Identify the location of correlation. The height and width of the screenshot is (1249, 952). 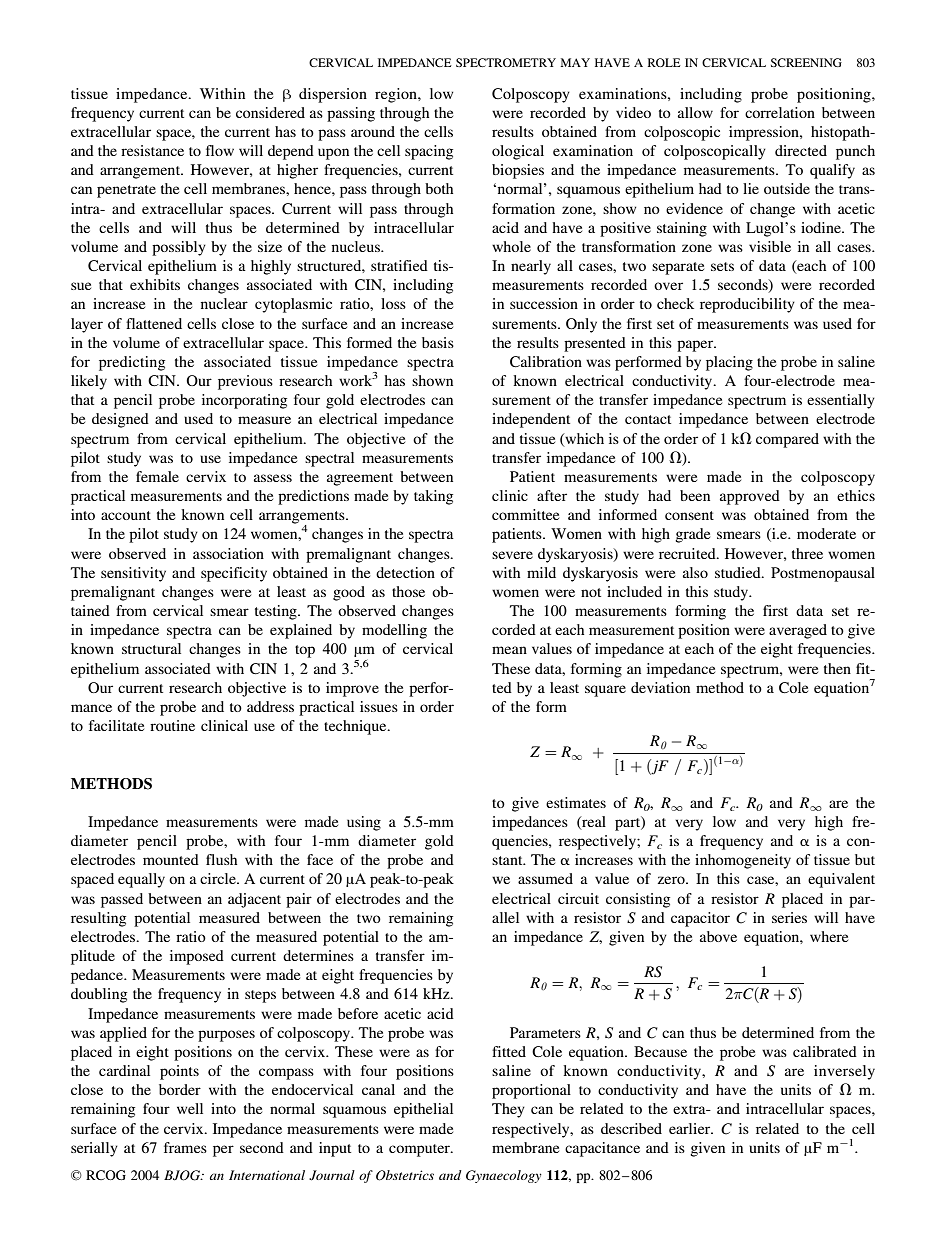
(780, 112).
